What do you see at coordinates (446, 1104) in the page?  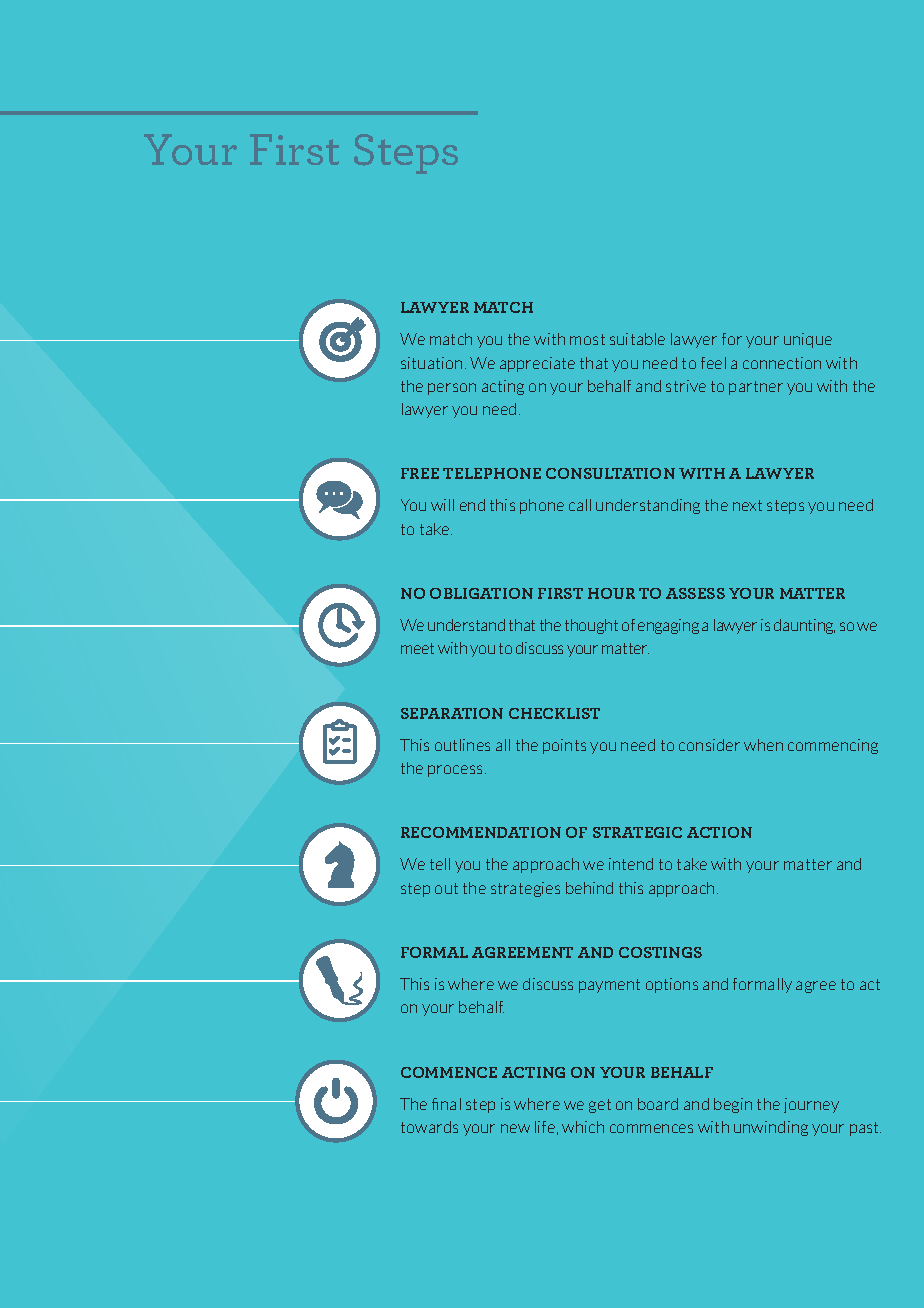 I see `final` at bounding box center [446, 1104].
